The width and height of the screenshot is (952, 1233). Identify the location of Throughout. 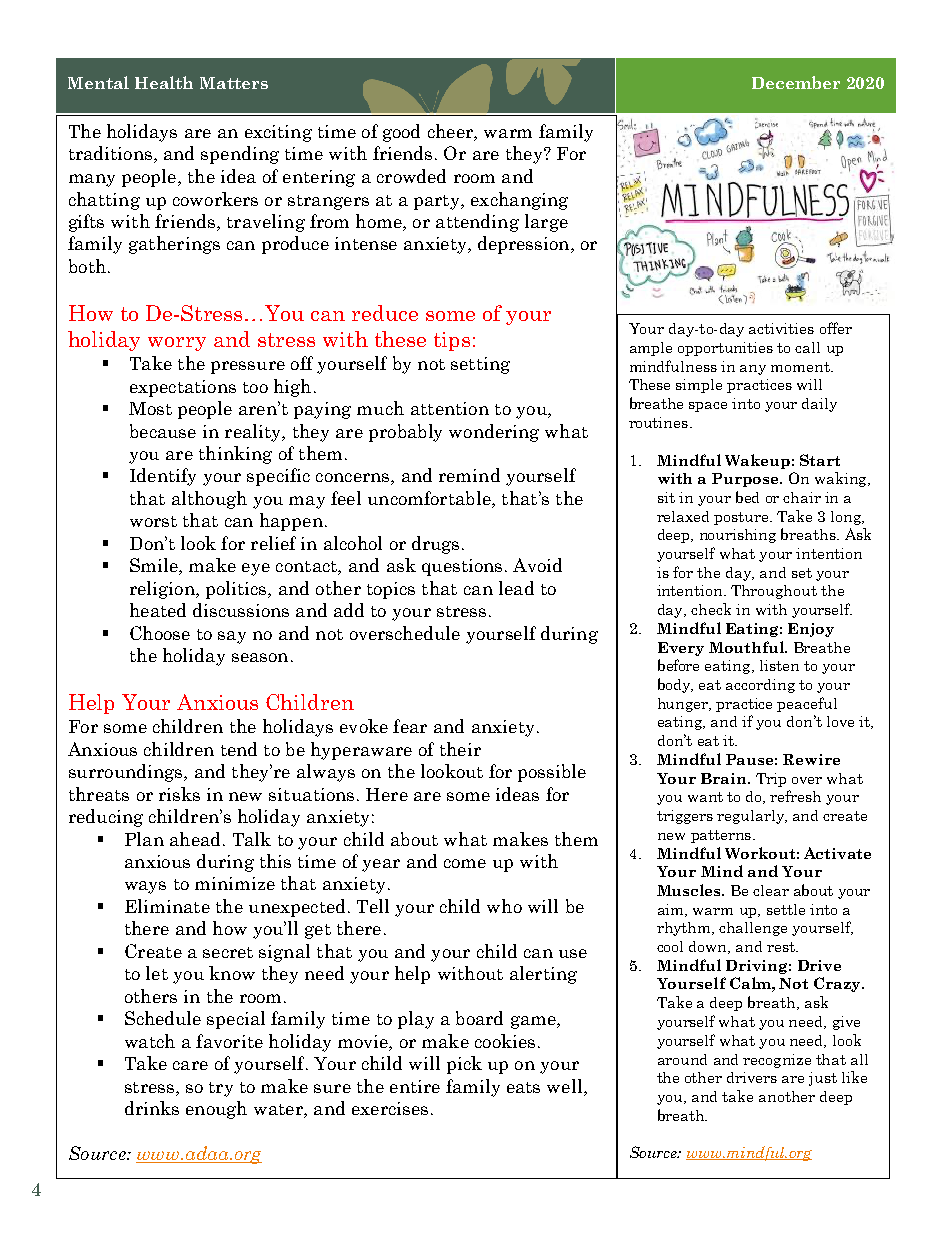
(774, 592).
